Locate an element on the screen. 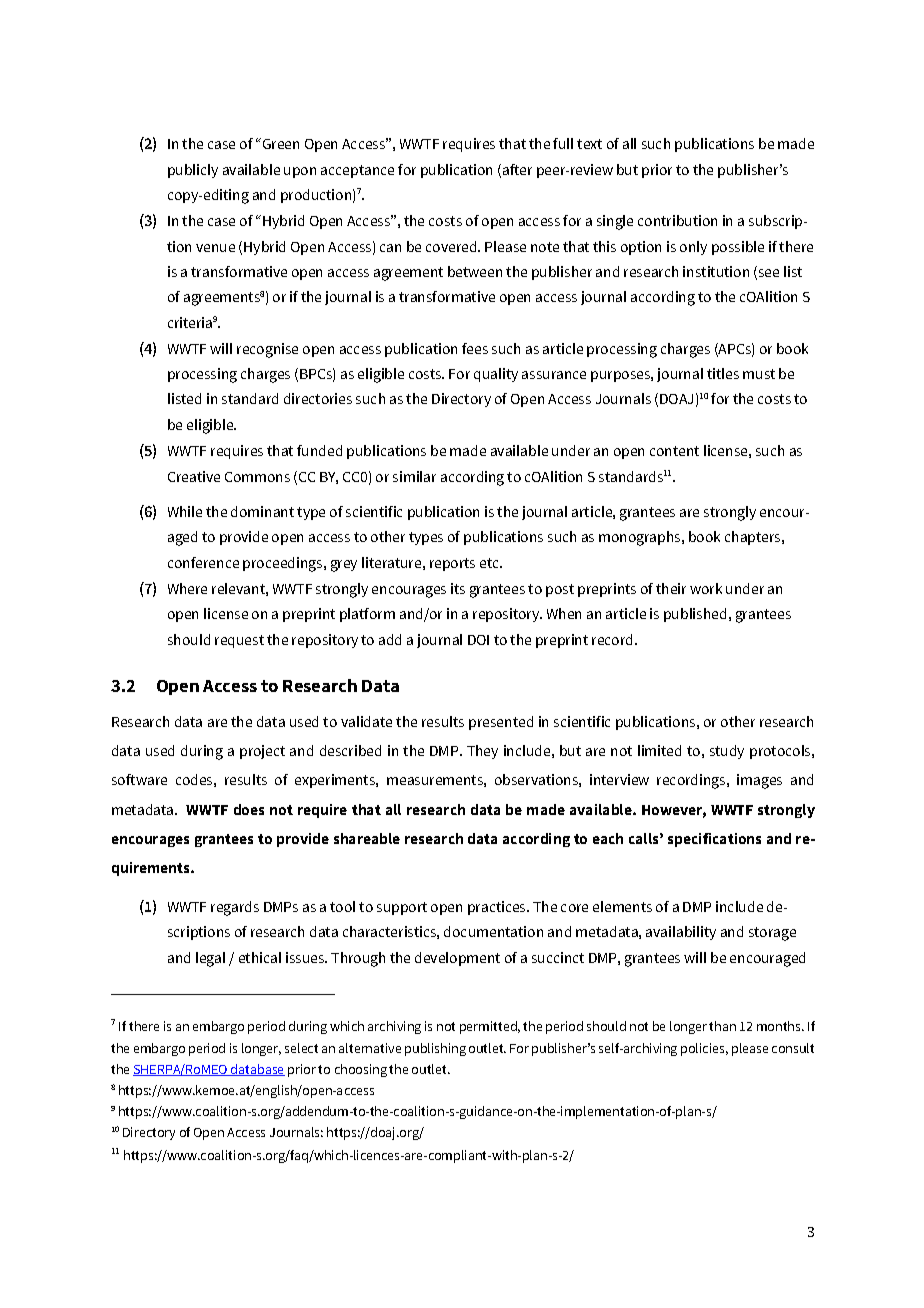 Image resolution: width=924 pixels, height=1308 pixels. content is located at coordinates (674, 451).
